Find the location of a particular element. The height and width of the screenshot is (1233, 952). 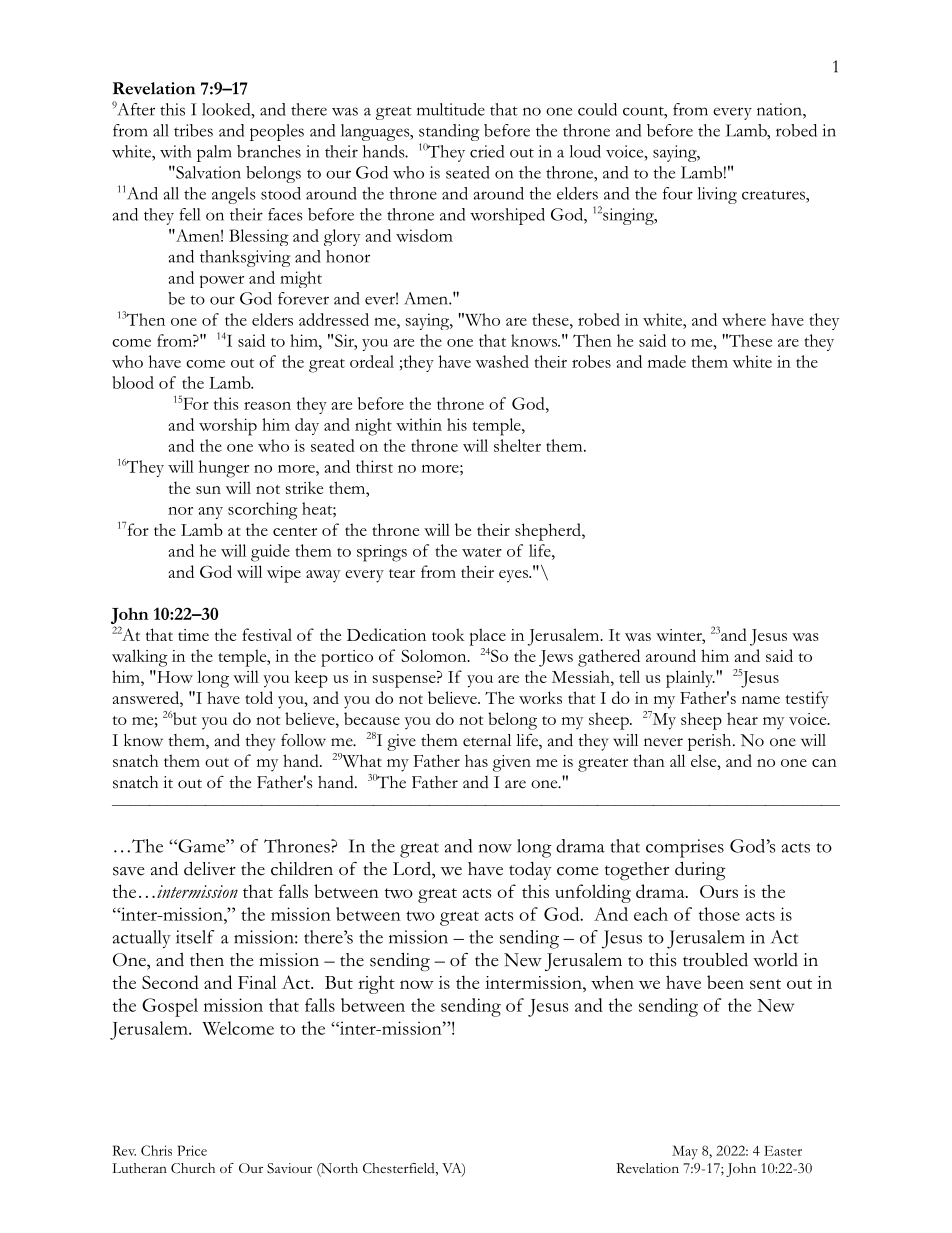

cried is located at coordinates (487, 151).
